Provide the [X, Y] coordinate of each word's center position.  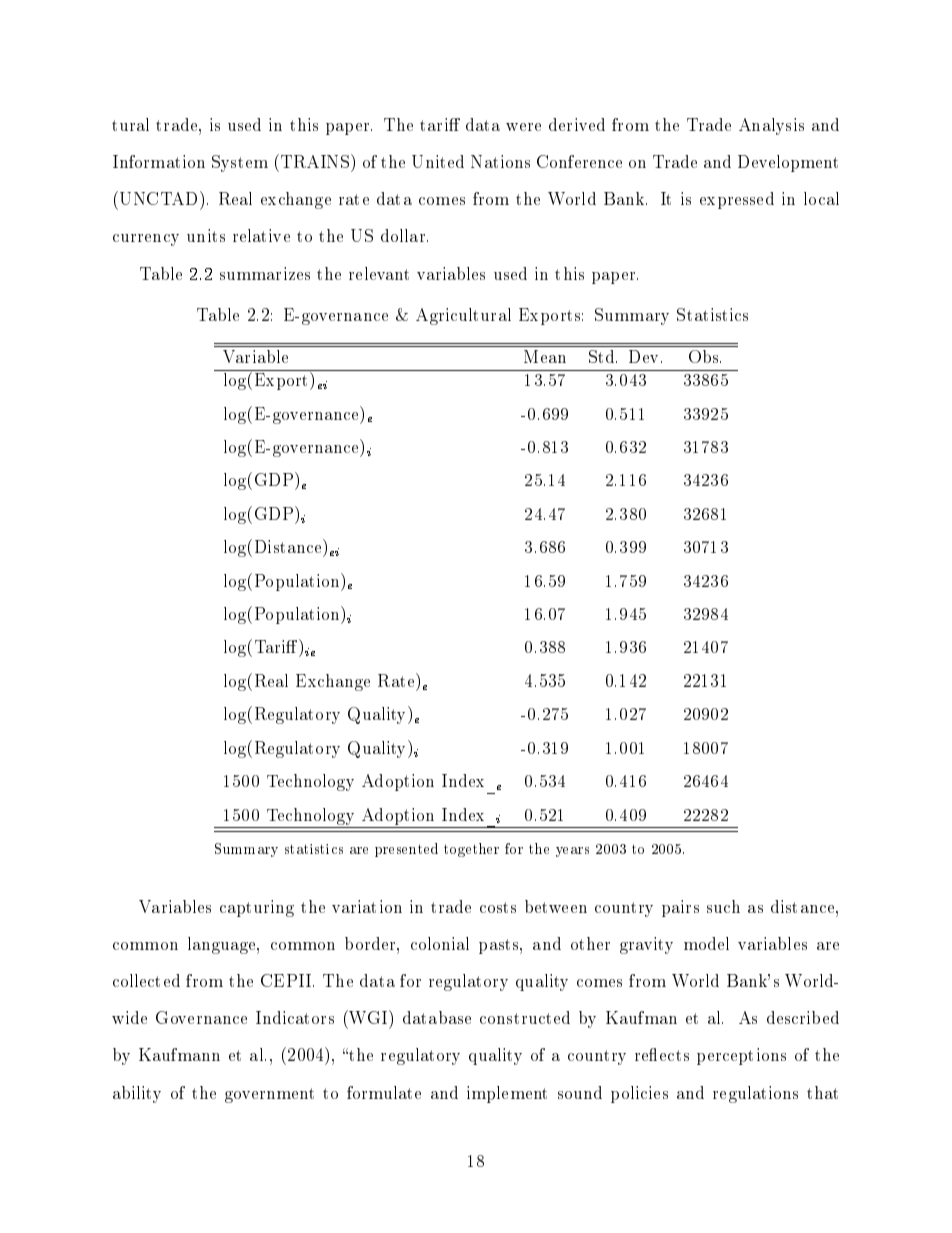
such [723, 906]
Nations [500, 161]
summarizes [265, 273]
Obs [705, 356]
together [471, 850]
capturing [257, 908]
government [269, 1095]
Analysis [771, 126]
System [240, 163]
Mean [545, 356]
